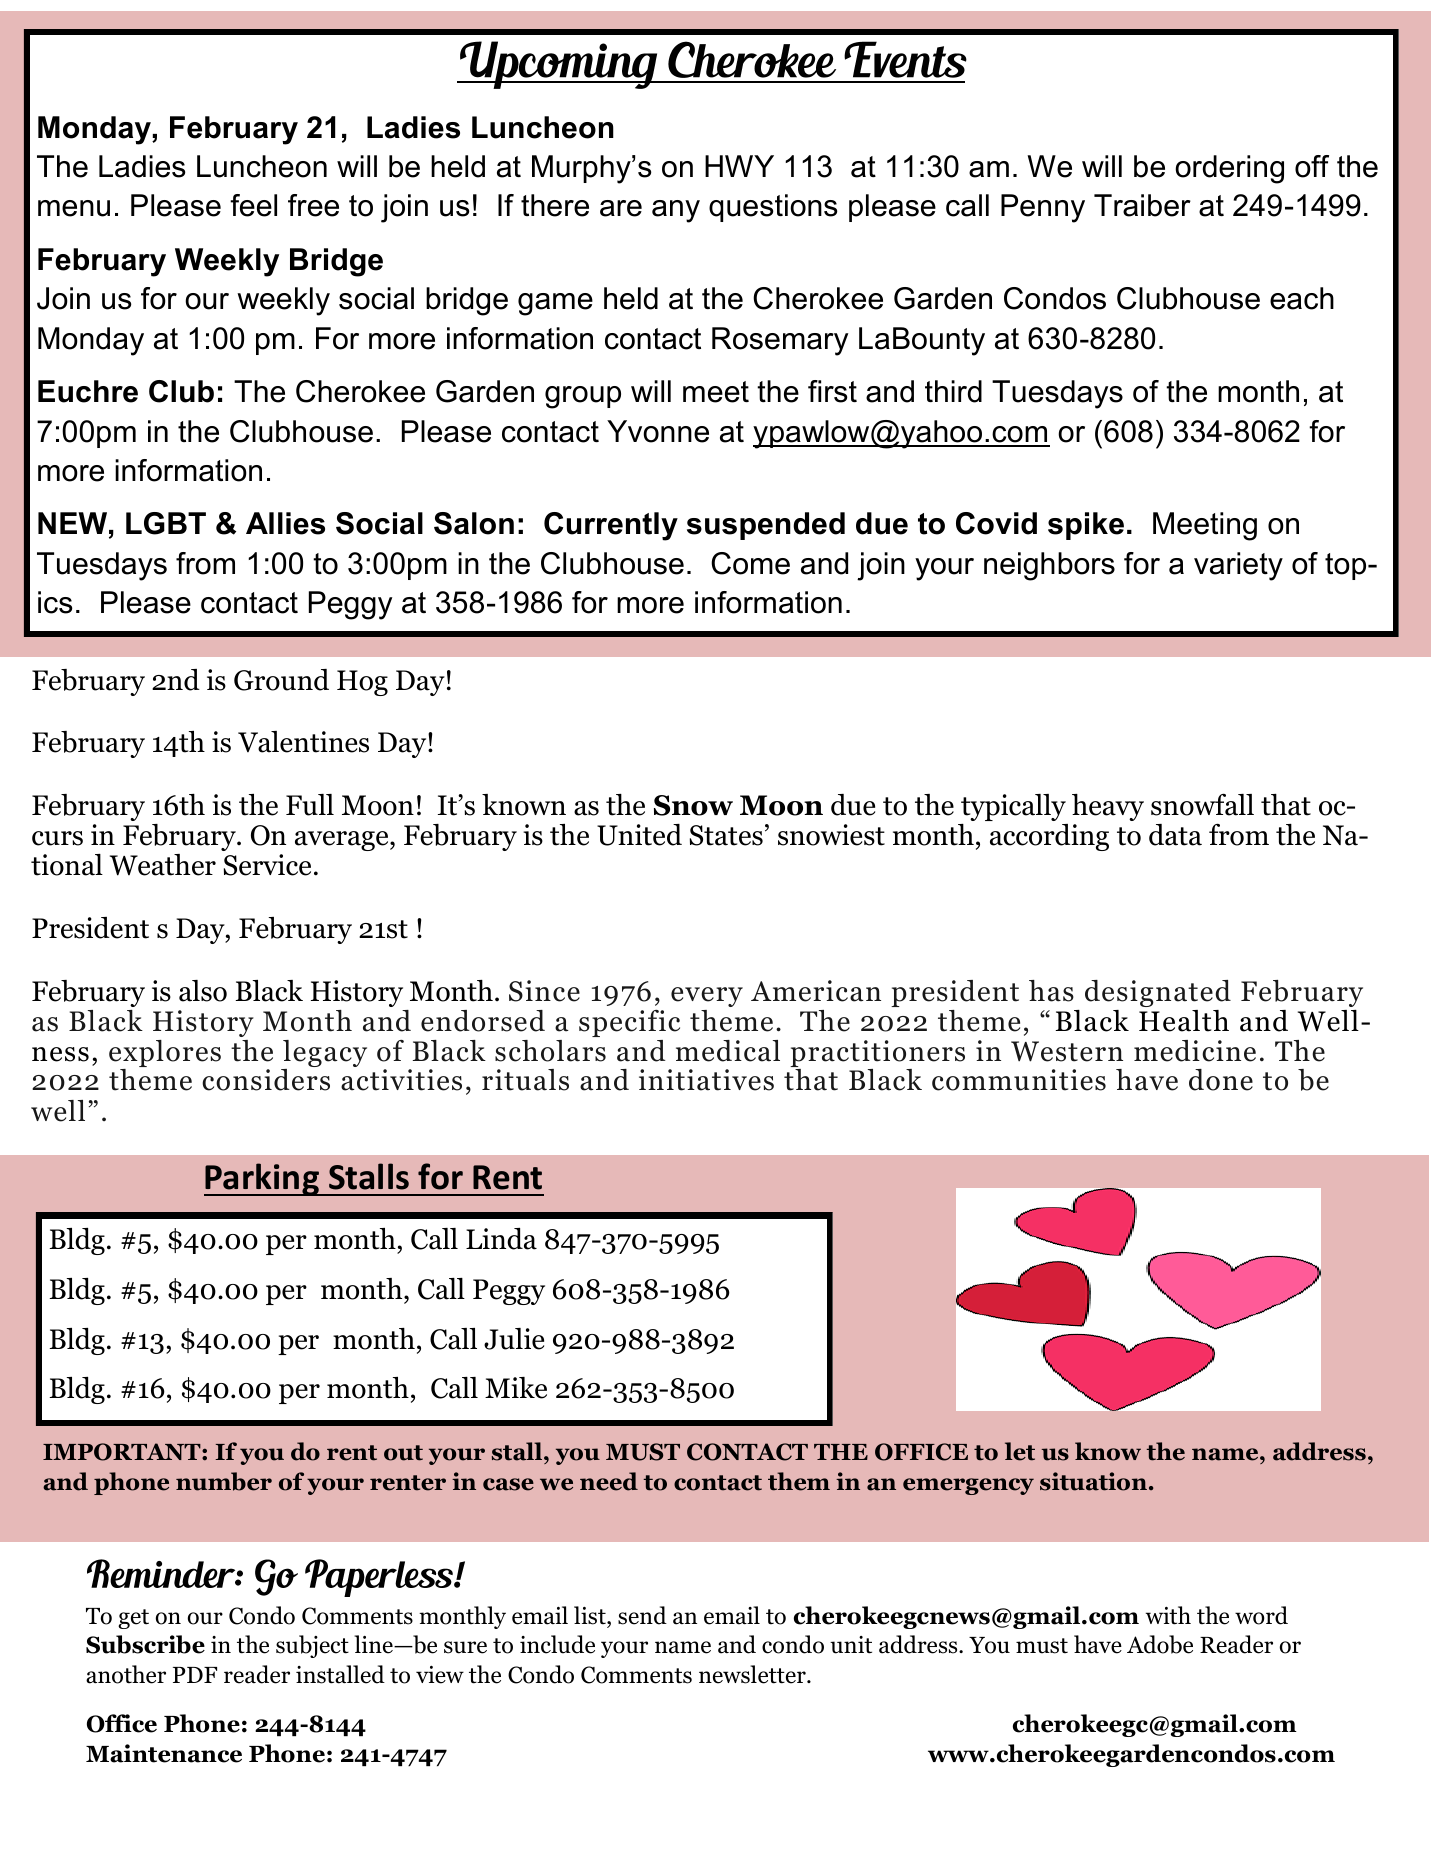  I want to click on feel, so click(253, 205).
